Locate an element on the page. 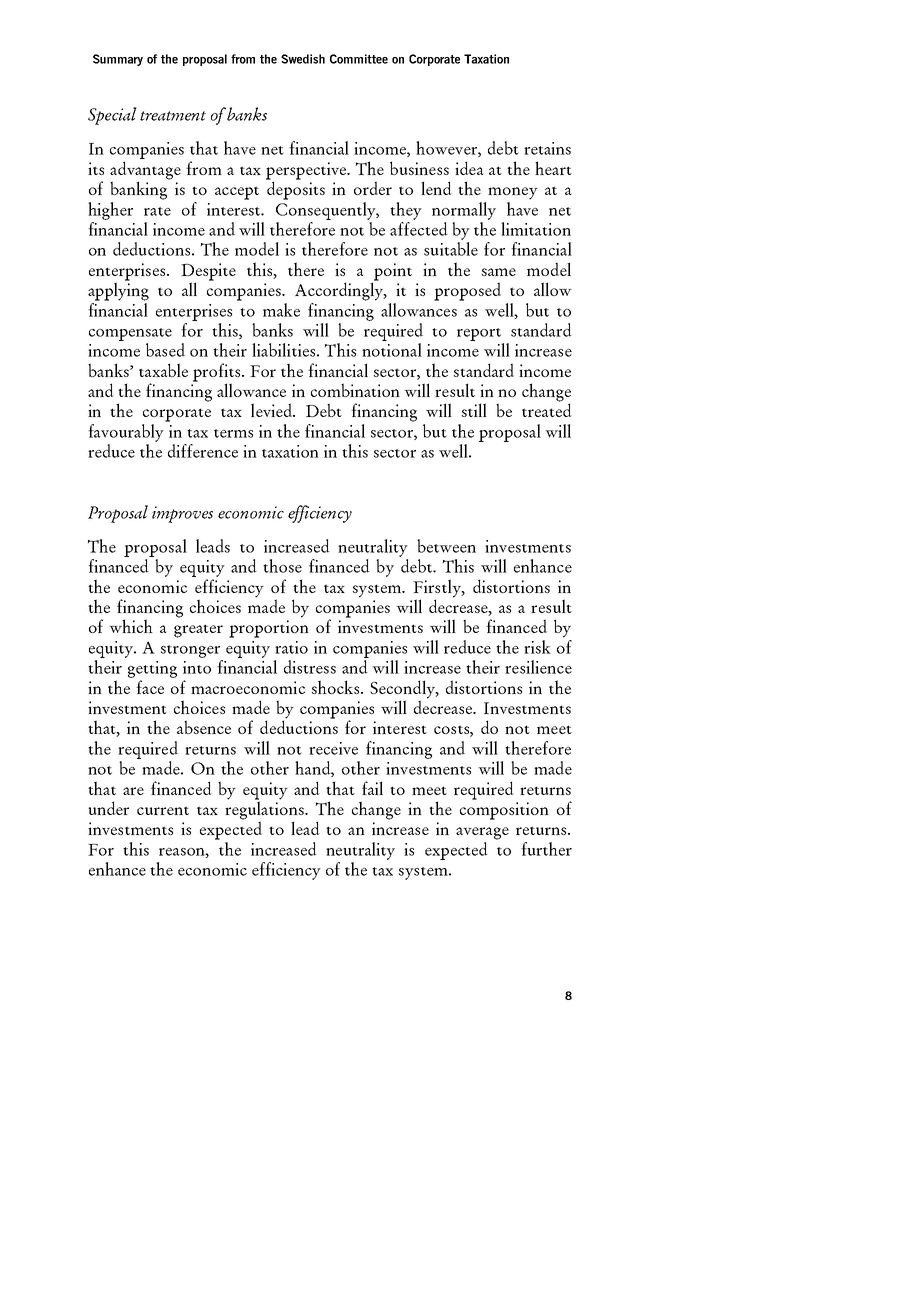 The width and height of the page is (924, 1308). difference is located at coordinates (203, 451).
